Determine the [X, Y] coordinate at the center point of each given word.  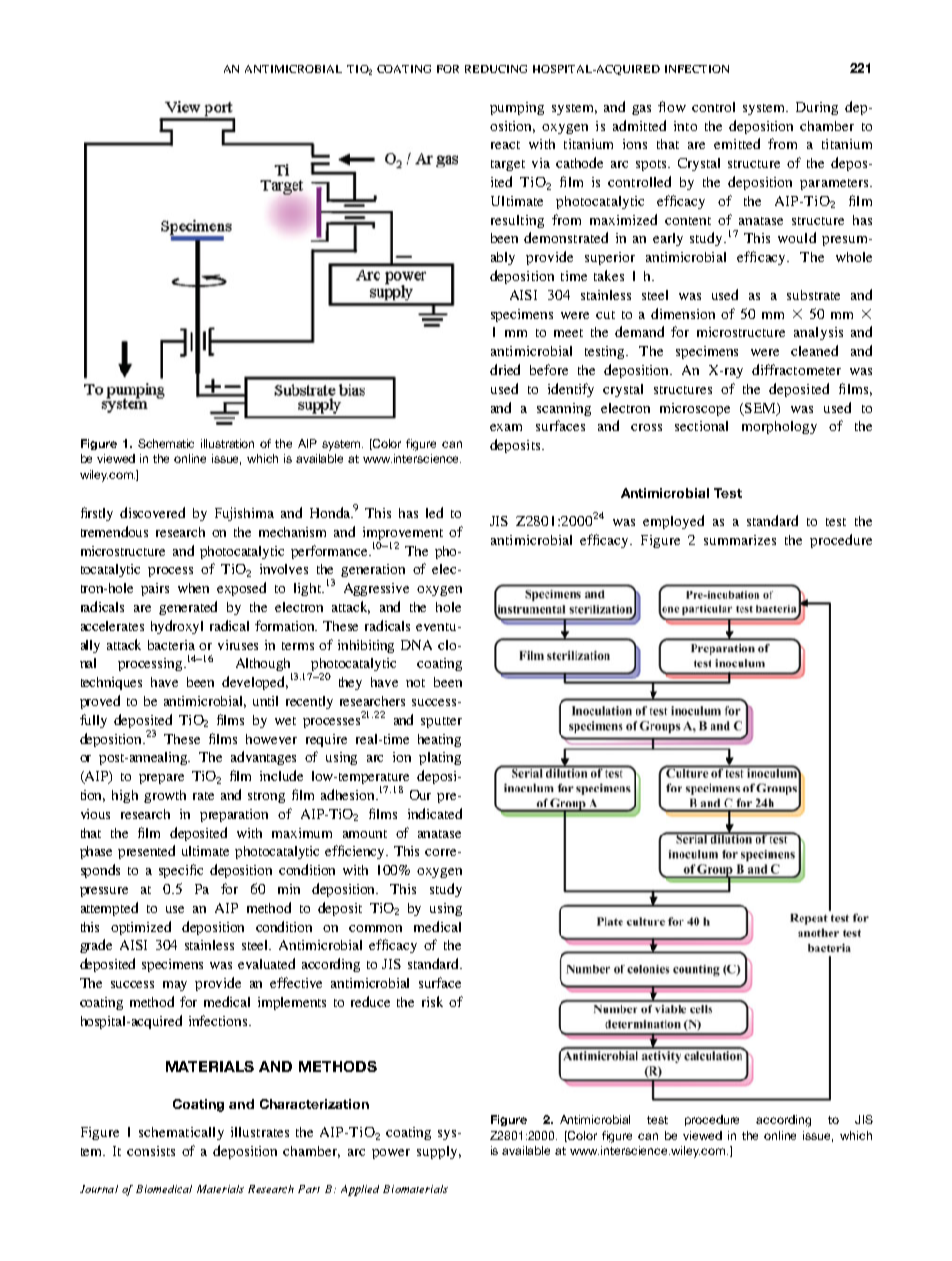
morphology [779, 427]
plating [440, 758]
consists [151, 1151]
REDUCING [496, 69]
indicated [435, 813]
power [391, 1154]
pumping [517, 108]
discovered [152, 512]
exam [506, 427]
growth [165, 796]
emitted [737, 143]
